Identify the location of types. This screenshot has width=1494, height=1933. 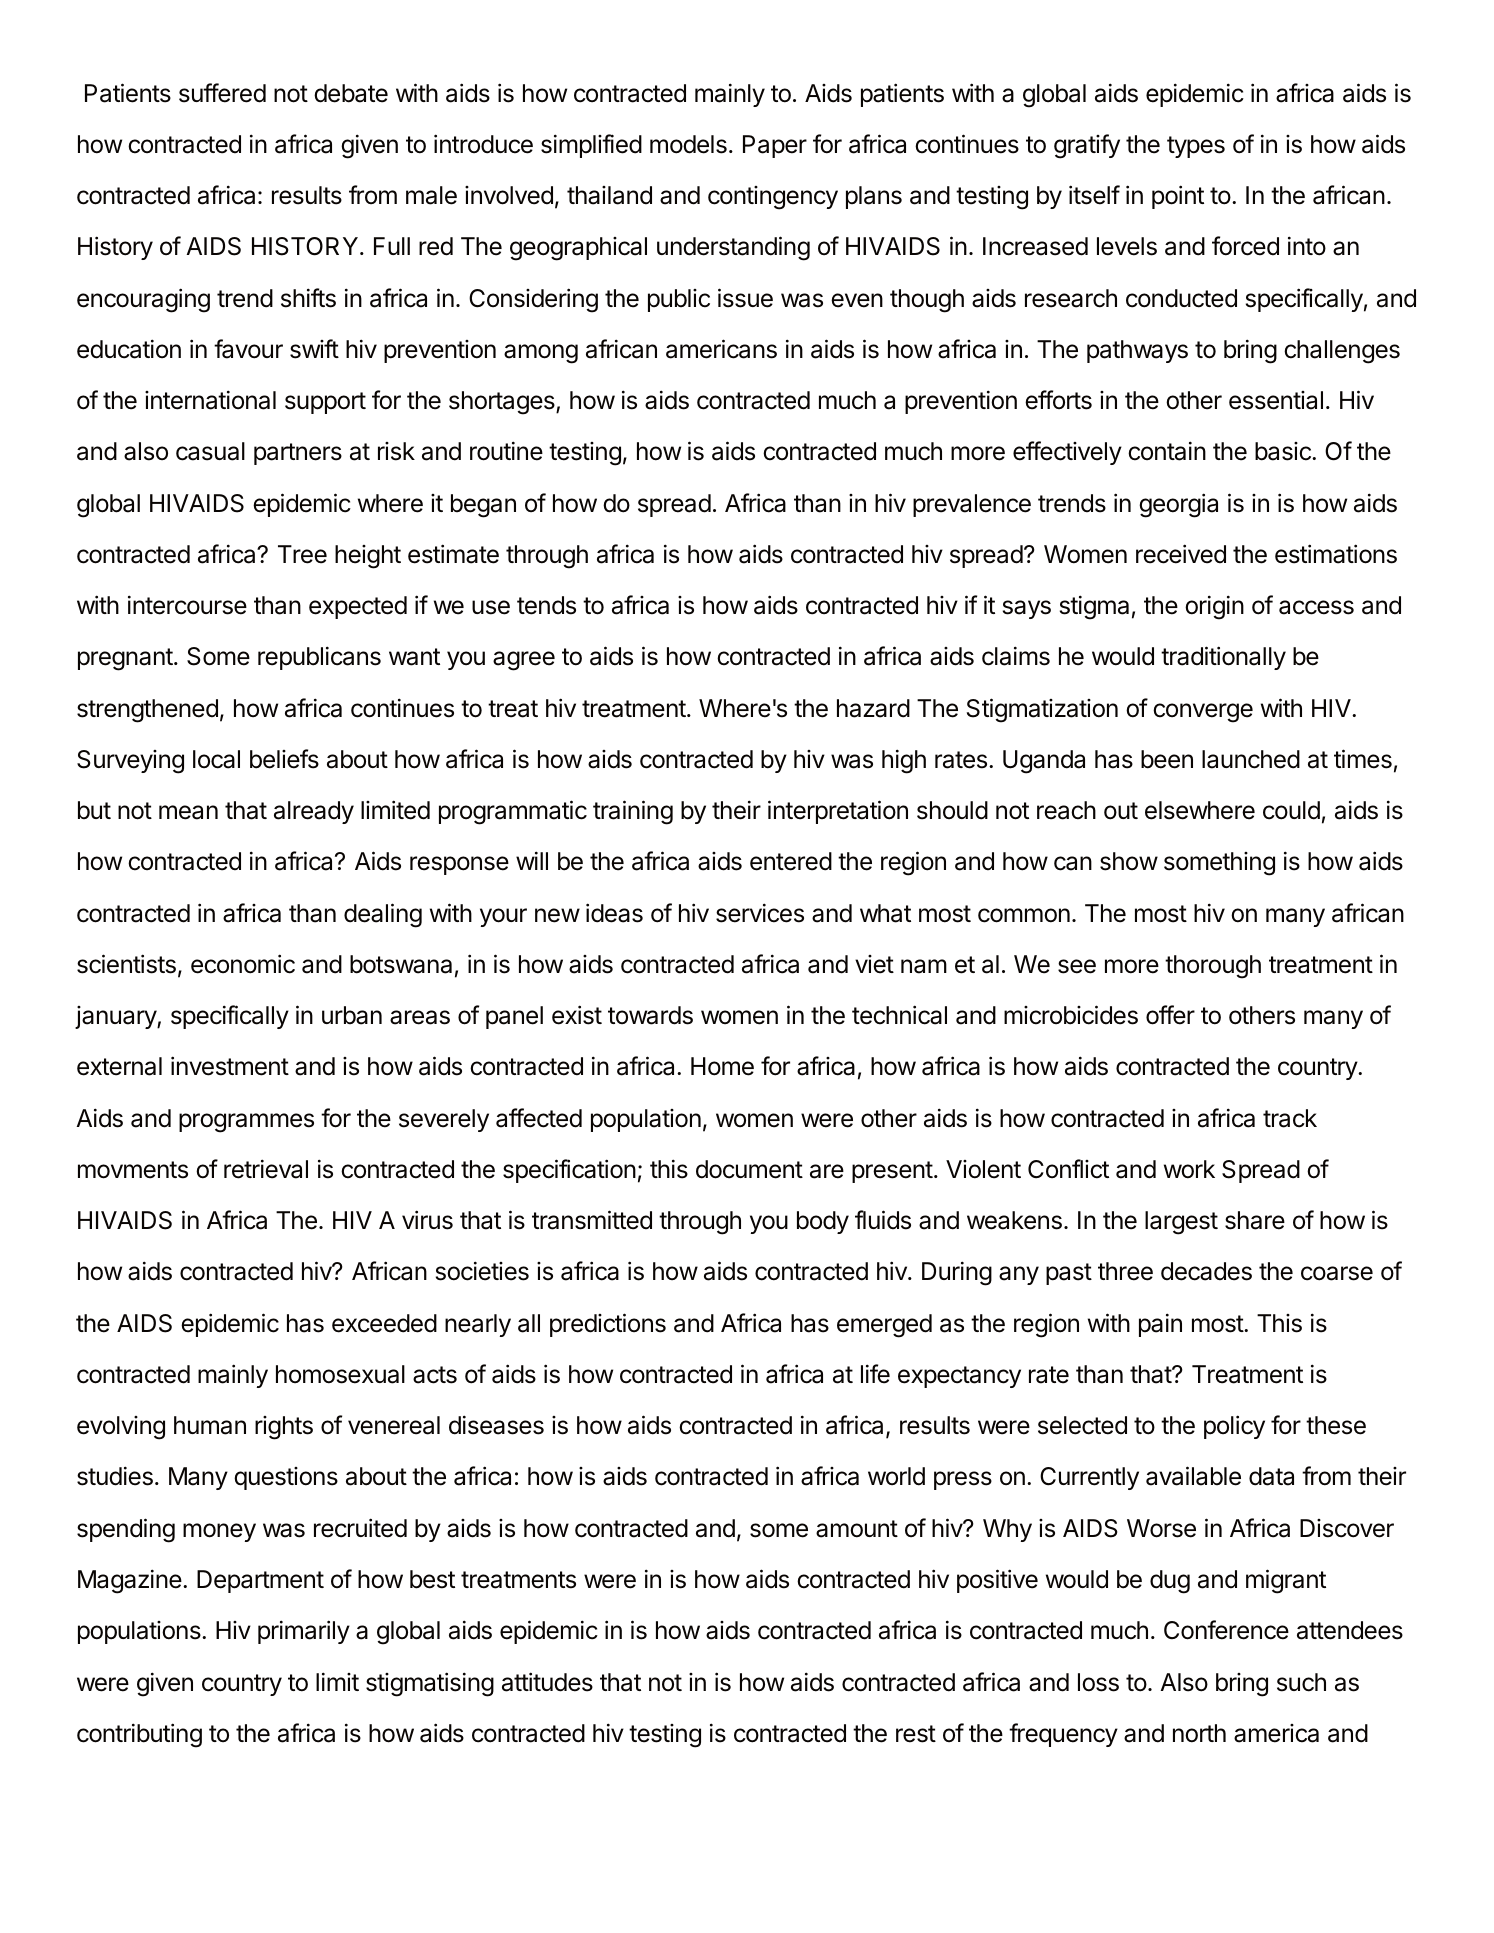
(1196, 147).
